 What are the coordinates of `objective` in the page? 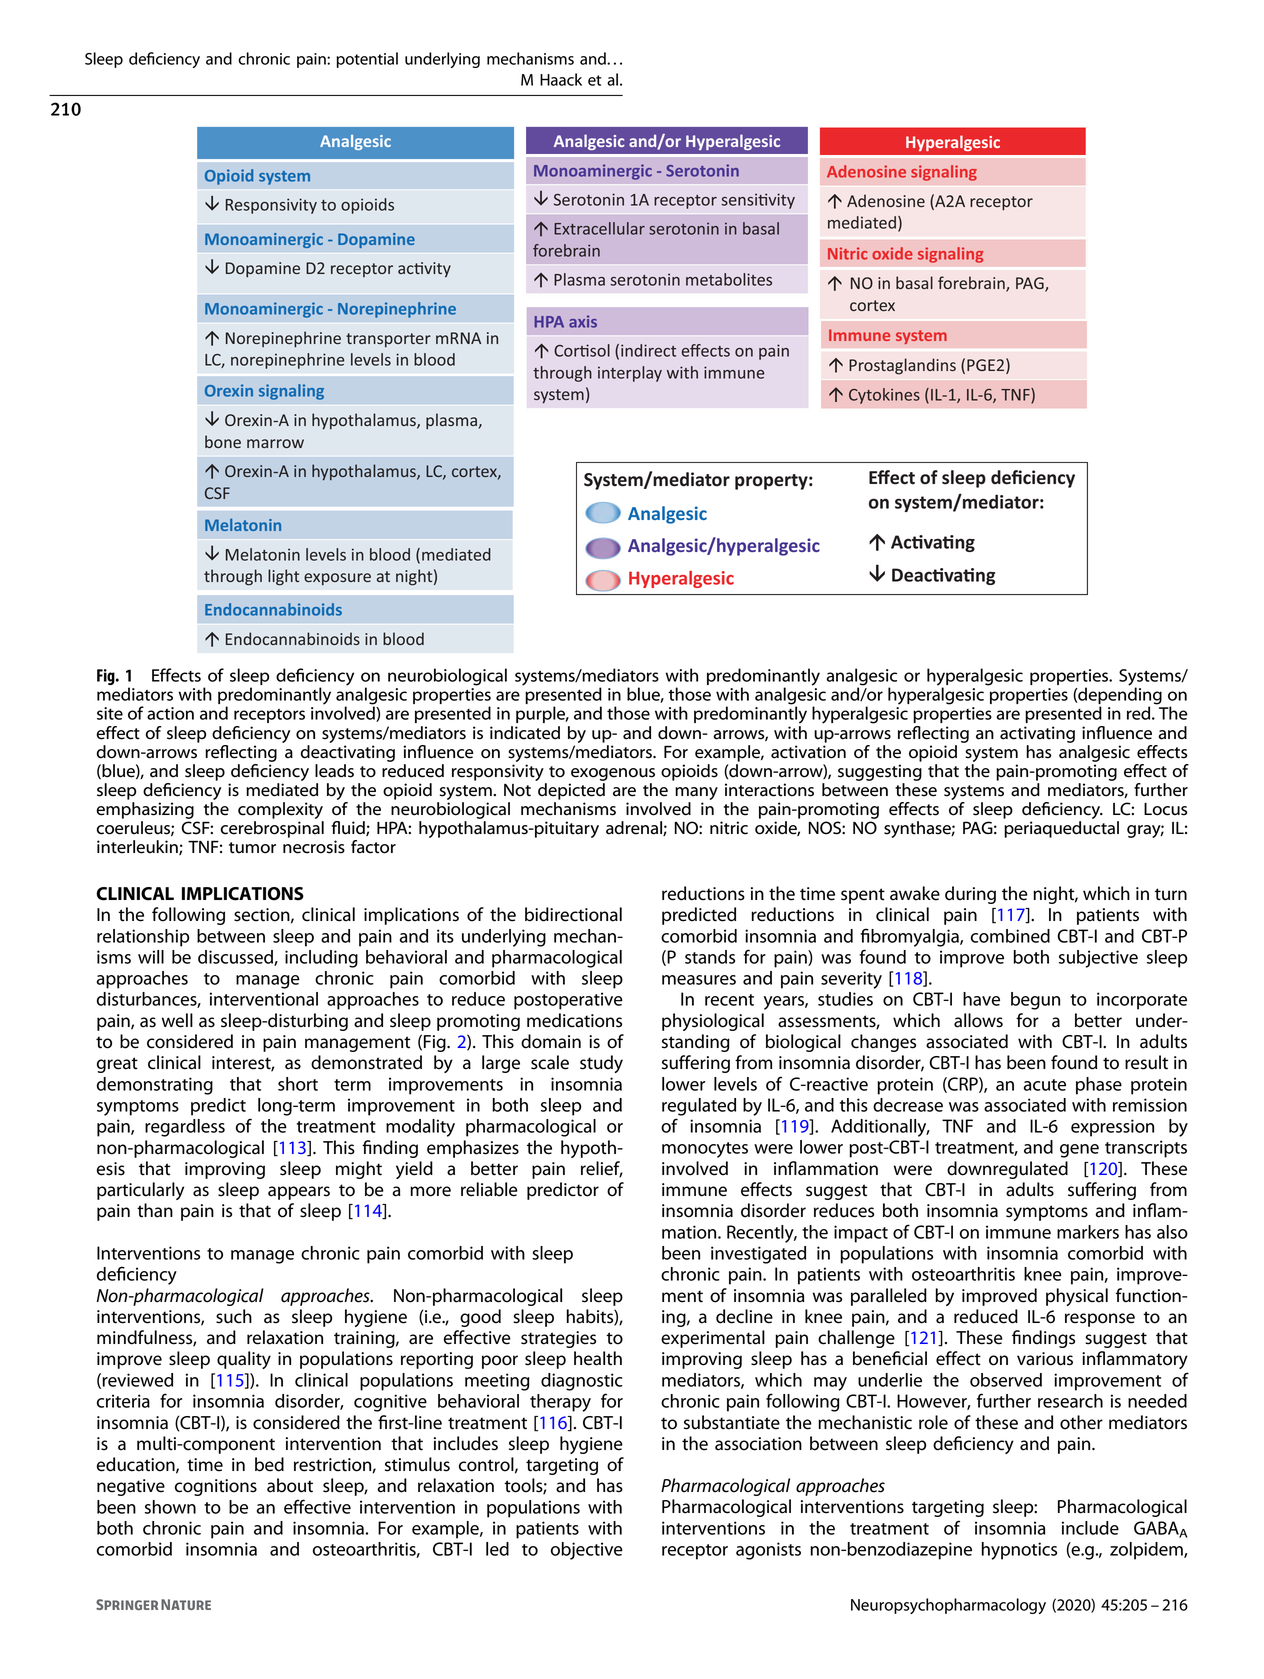 It's located at (587, 1551).
